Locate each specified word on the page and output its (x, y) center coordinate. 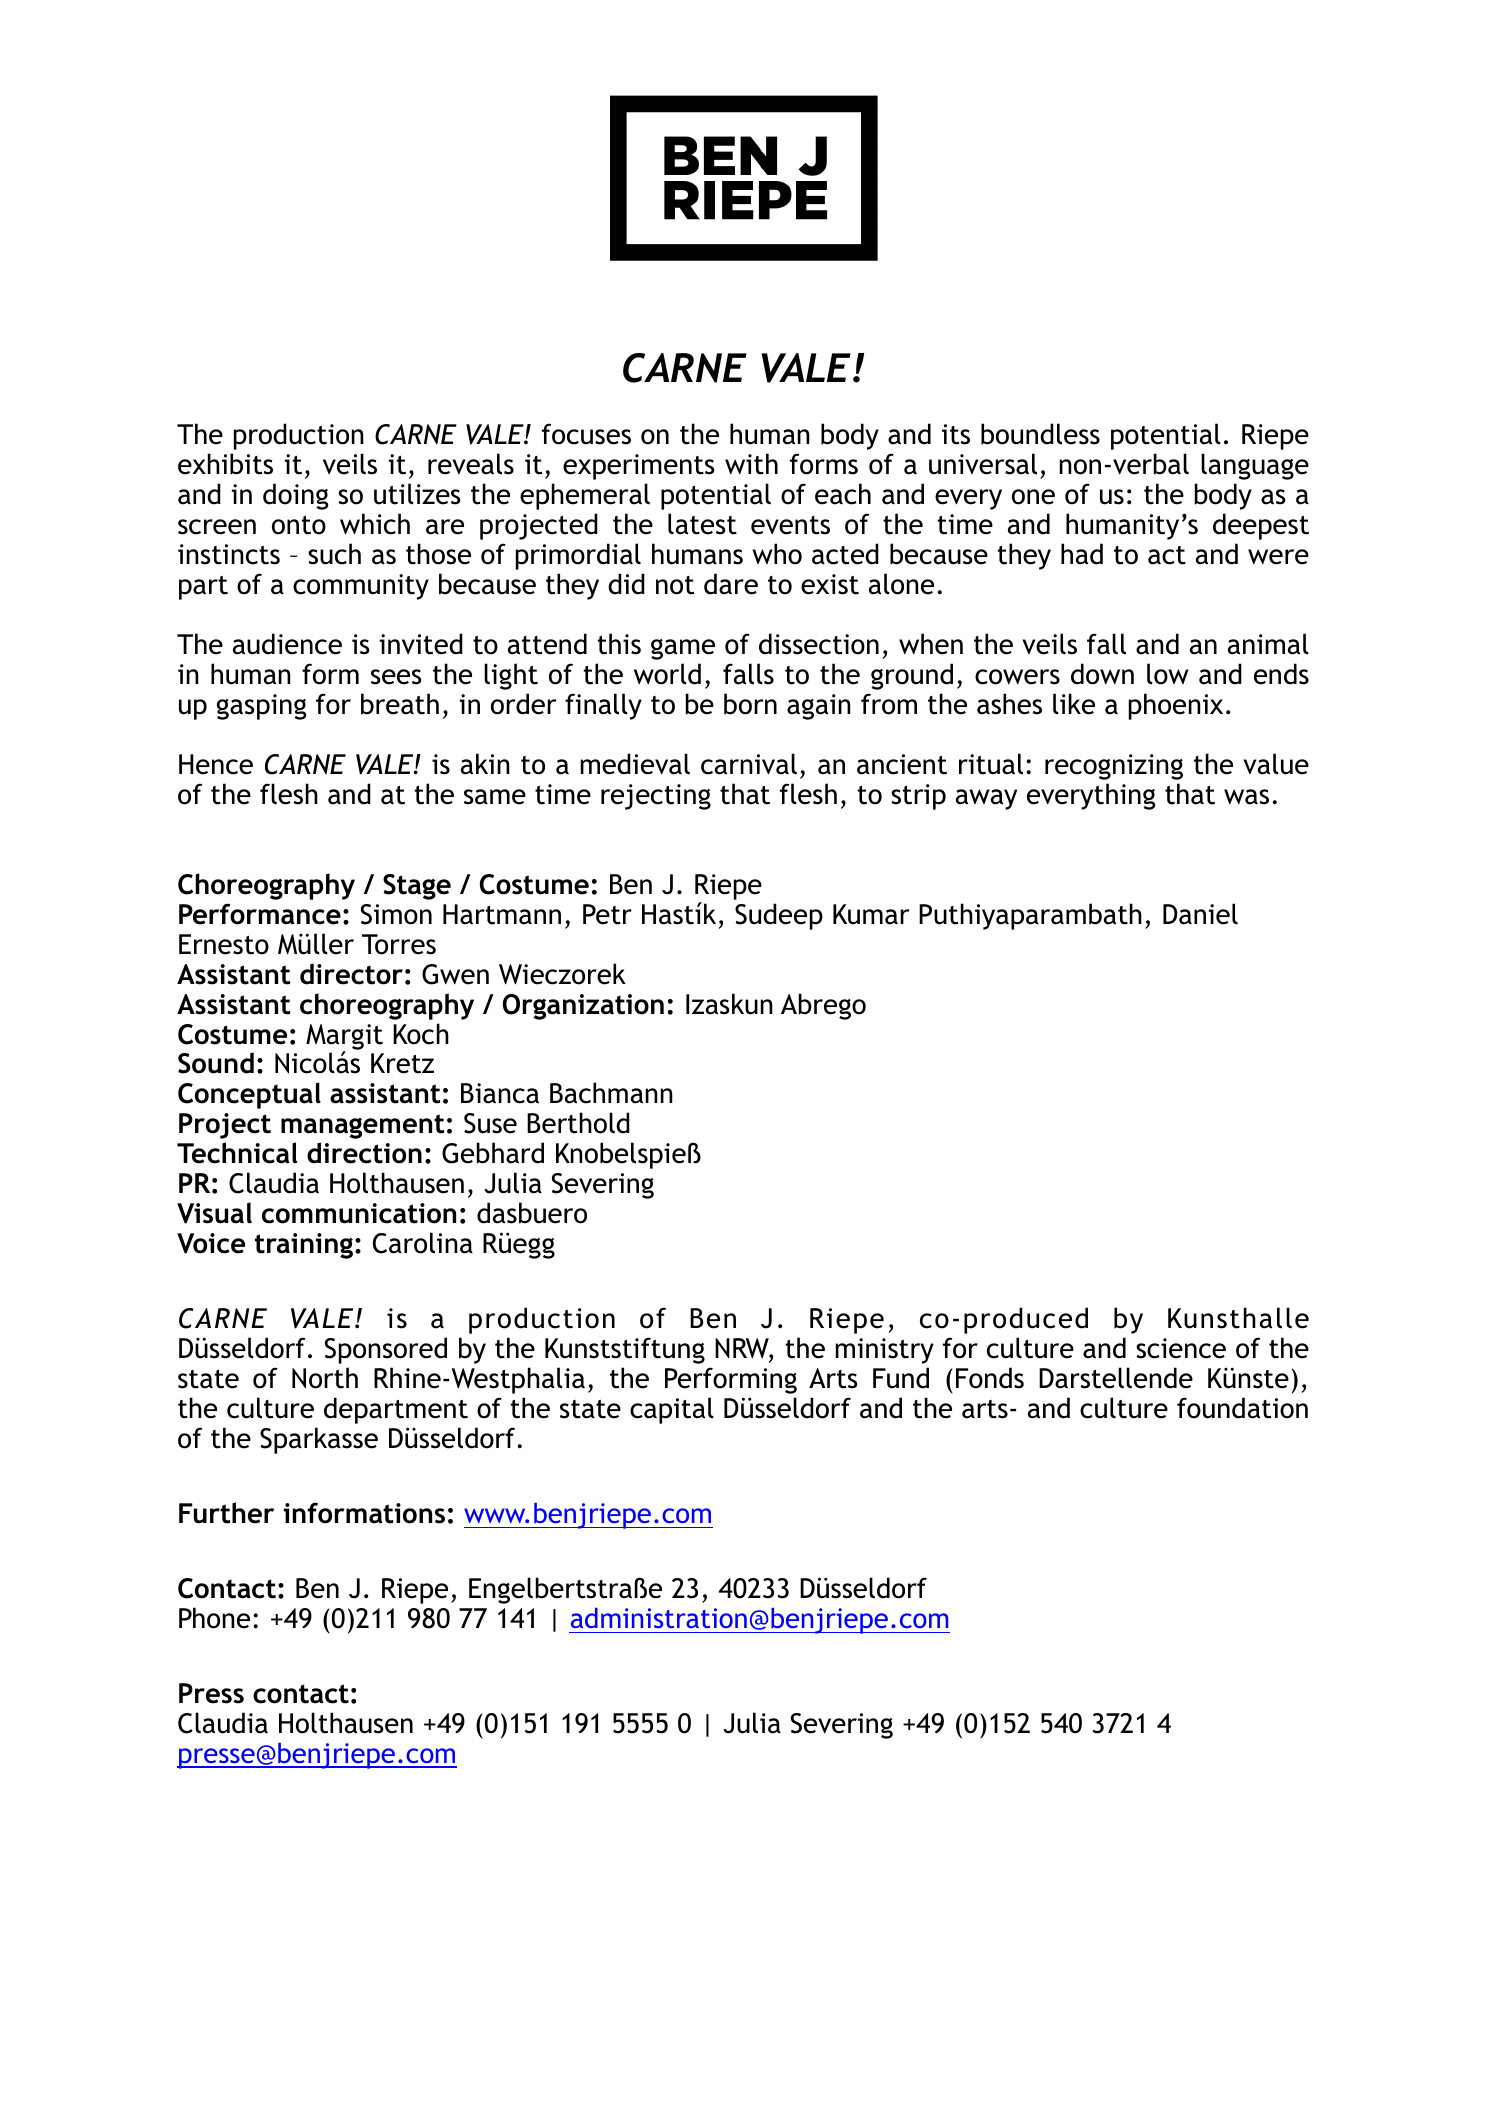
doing (296, 496)
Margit (344, 1038)
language (1255, 466)
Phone (214, 1618)
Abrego (823, 1006)
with (751, 464)
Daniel (1200, 914)
